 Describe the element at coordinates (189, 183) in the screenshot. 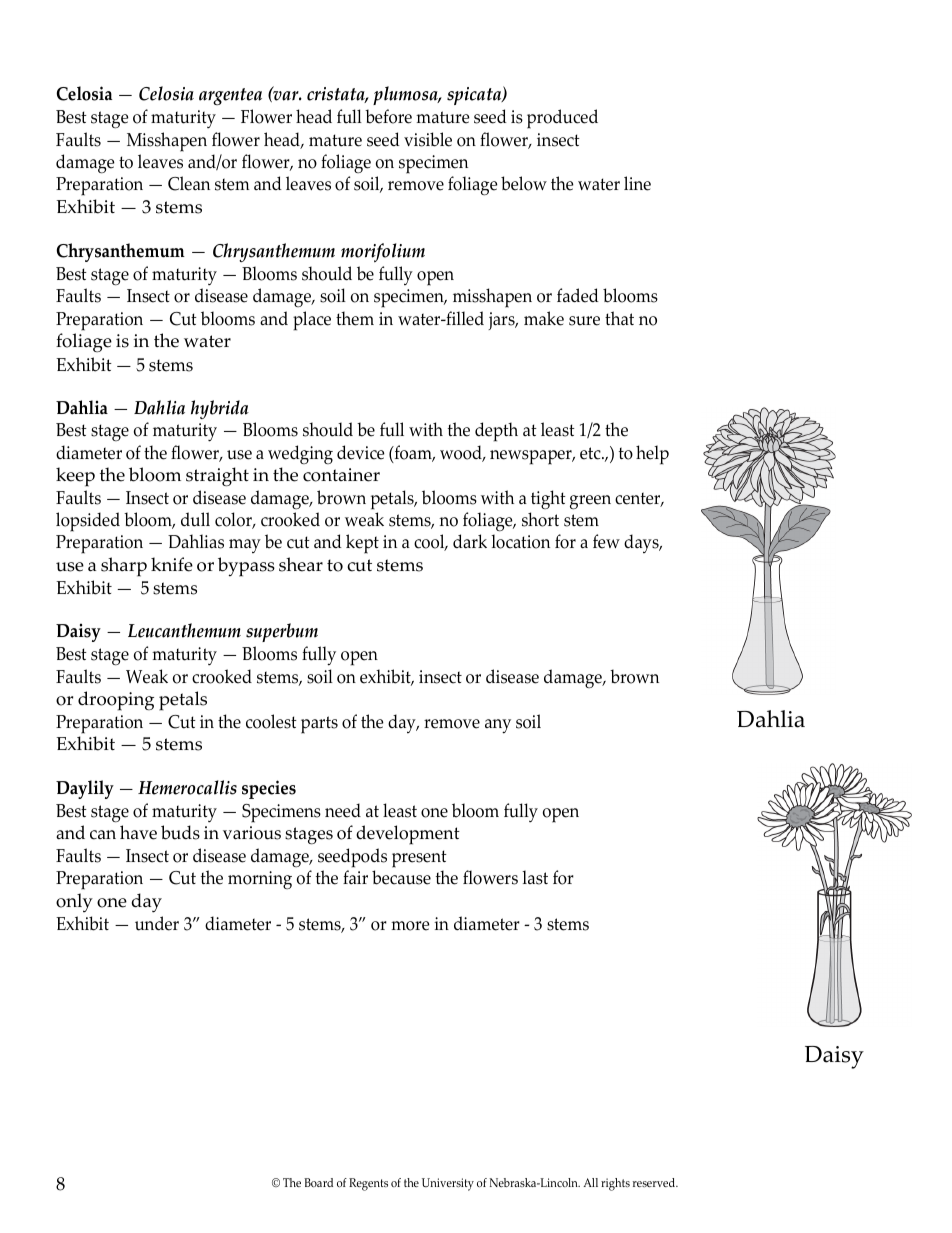

I see `Clean` at that location.
